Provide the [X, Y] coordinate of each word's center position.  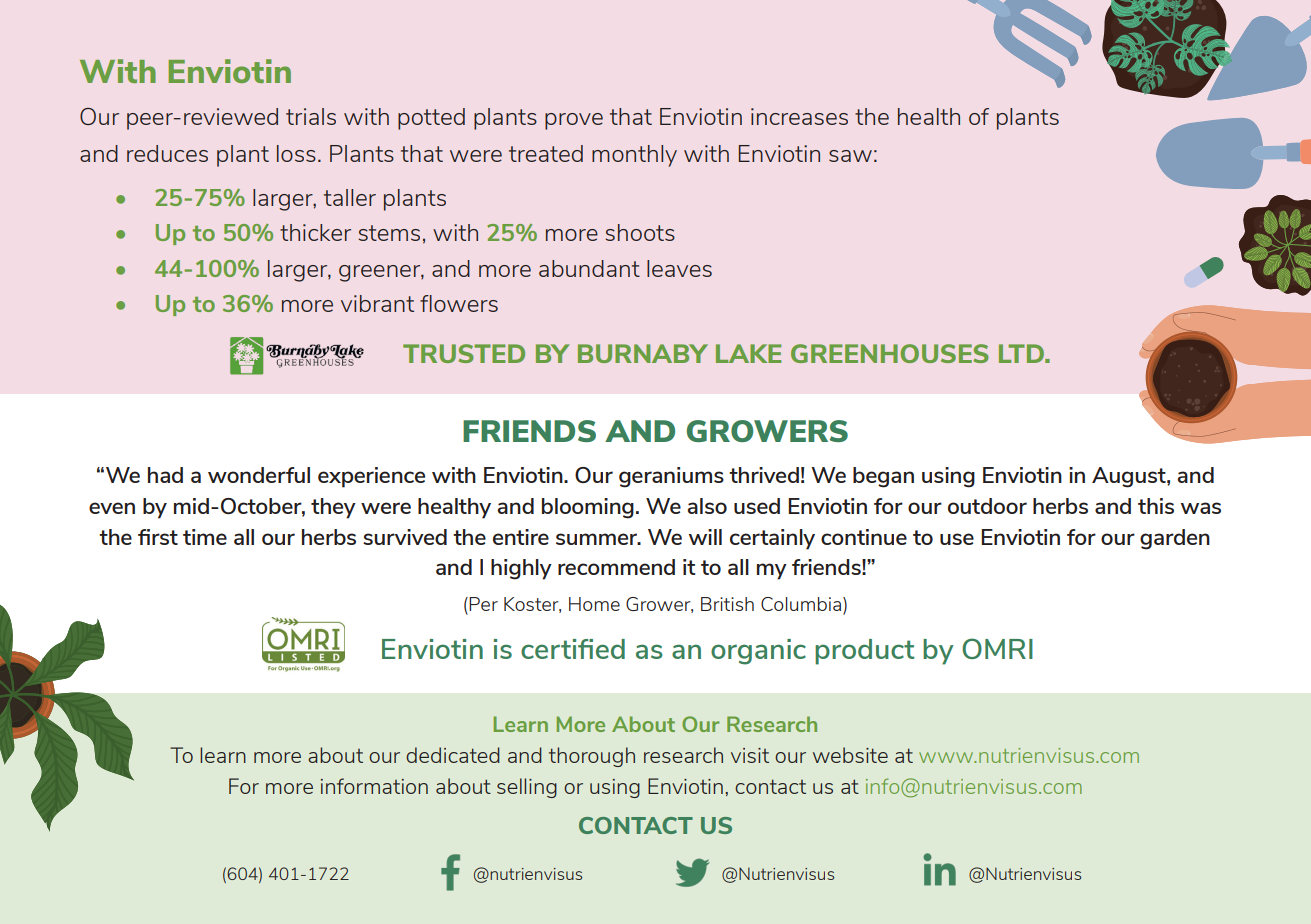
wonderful [259, 475]
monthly [634, 156]
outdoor [987, 506]
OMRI [997, 648]
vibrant [377, 303]
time [205, 537]
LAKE [748, 353]
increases [799, 116]
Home [594, 604]
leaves [679, 268]
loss [296, 153]
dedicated [453, 755]
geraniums [671, 477]
